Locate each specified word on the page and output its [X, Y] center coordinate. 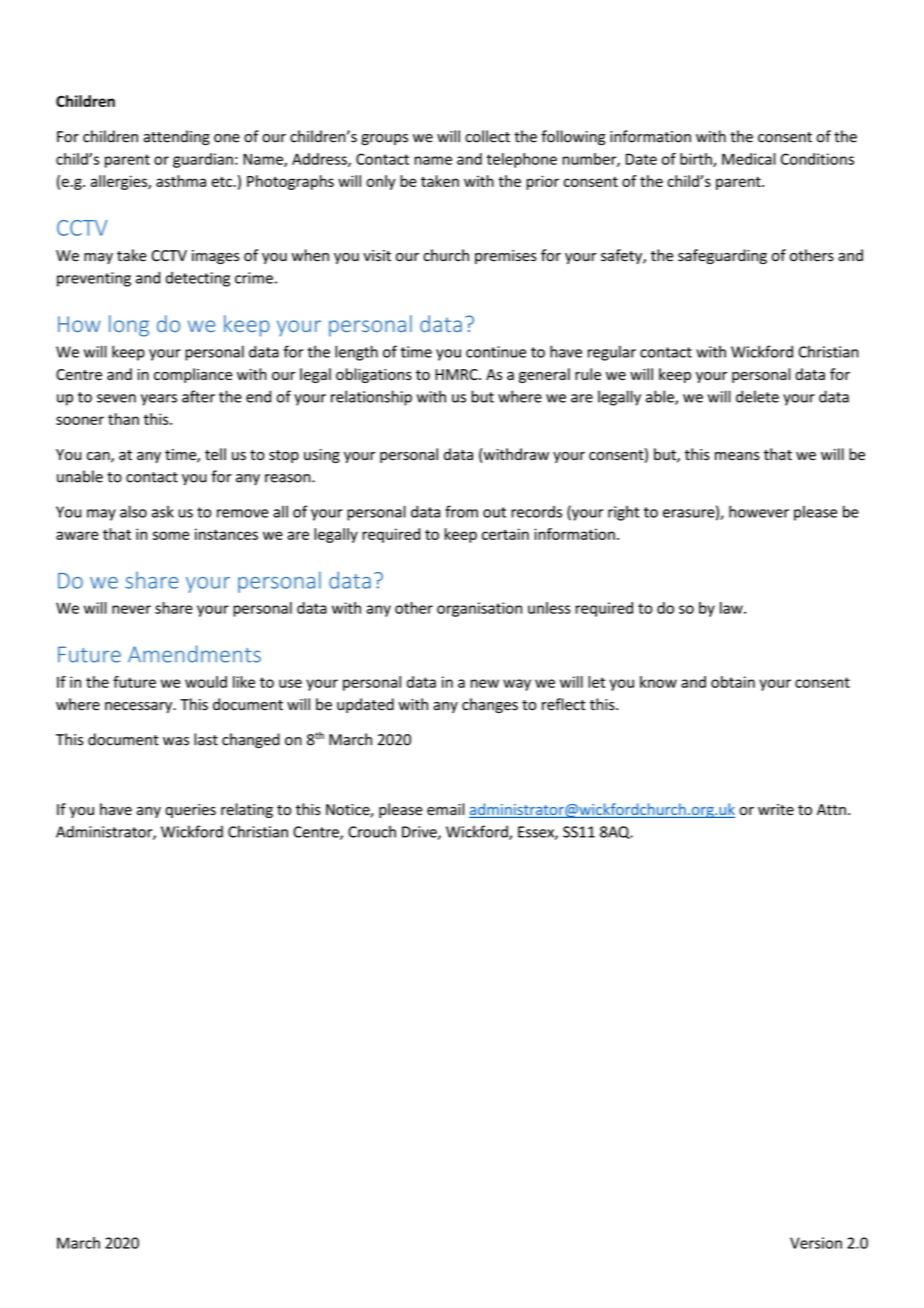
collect [487, 136]
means [737, 456]
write [776, 810]
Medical [749, 159]
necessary [140, 707]
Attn [831, 809]
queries [190, 811]
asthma [181, 181]
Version [816, 1243]
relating [247, 810]
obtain [733, 682]
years [159, 400]
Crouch [372, 831]
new [485, 683]
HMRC [457, 374]
